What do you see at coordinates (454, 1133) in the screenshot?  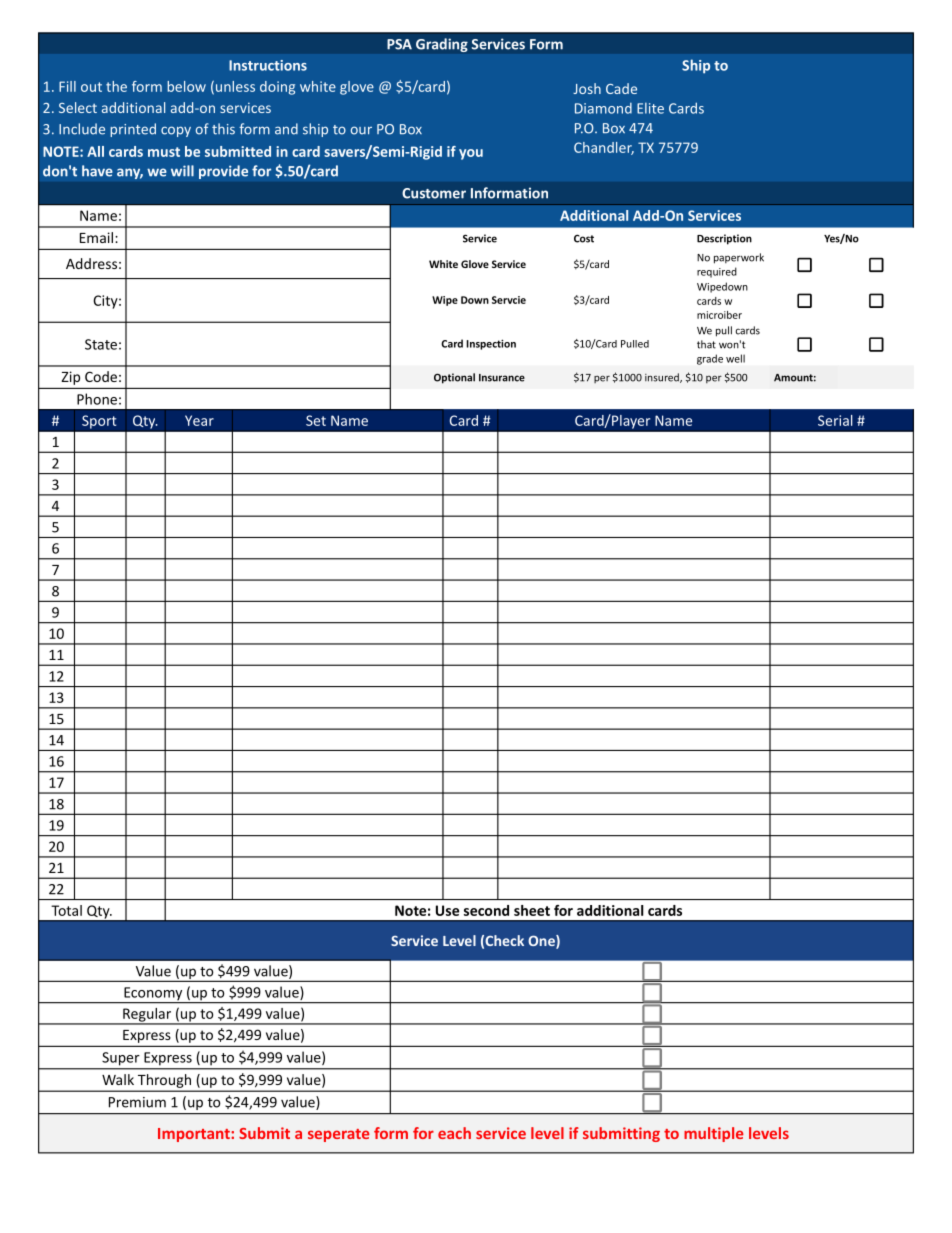 I see `each` at bounding box center [454, 1133].
